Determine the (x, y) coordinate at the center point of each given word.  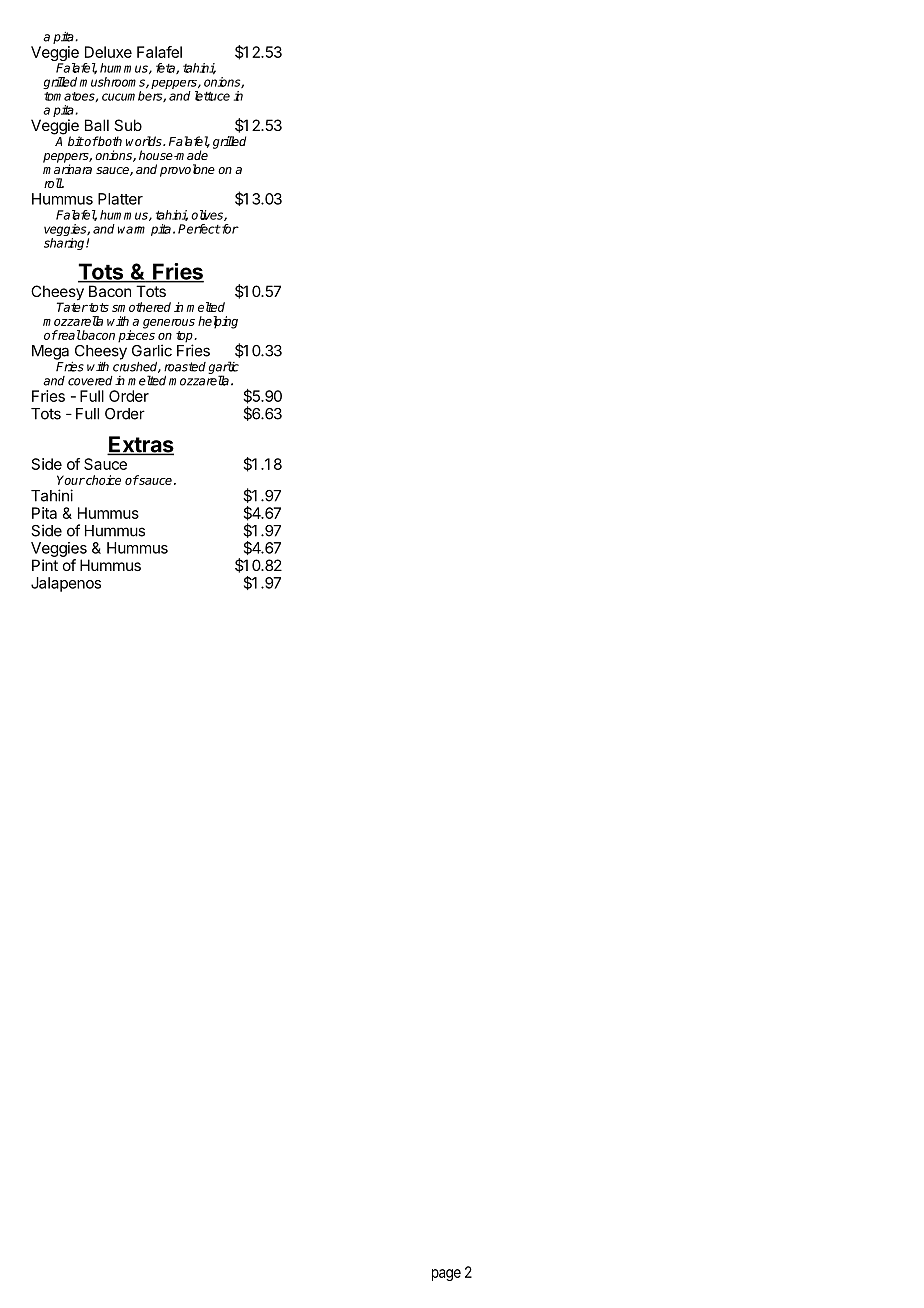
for (229, 229)
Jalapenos (66, 584)
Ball (97, 125)
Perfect (199, 229)
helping (218, 322)
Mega (50, 352)
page (446, 1275)
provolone (187, 170)
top (185, 338)
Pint (45, 565)
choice (102, 480)
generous (169, 324)
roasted (185, 367)
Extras (140, 445)
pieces (136, 335)
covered (90, 381)
